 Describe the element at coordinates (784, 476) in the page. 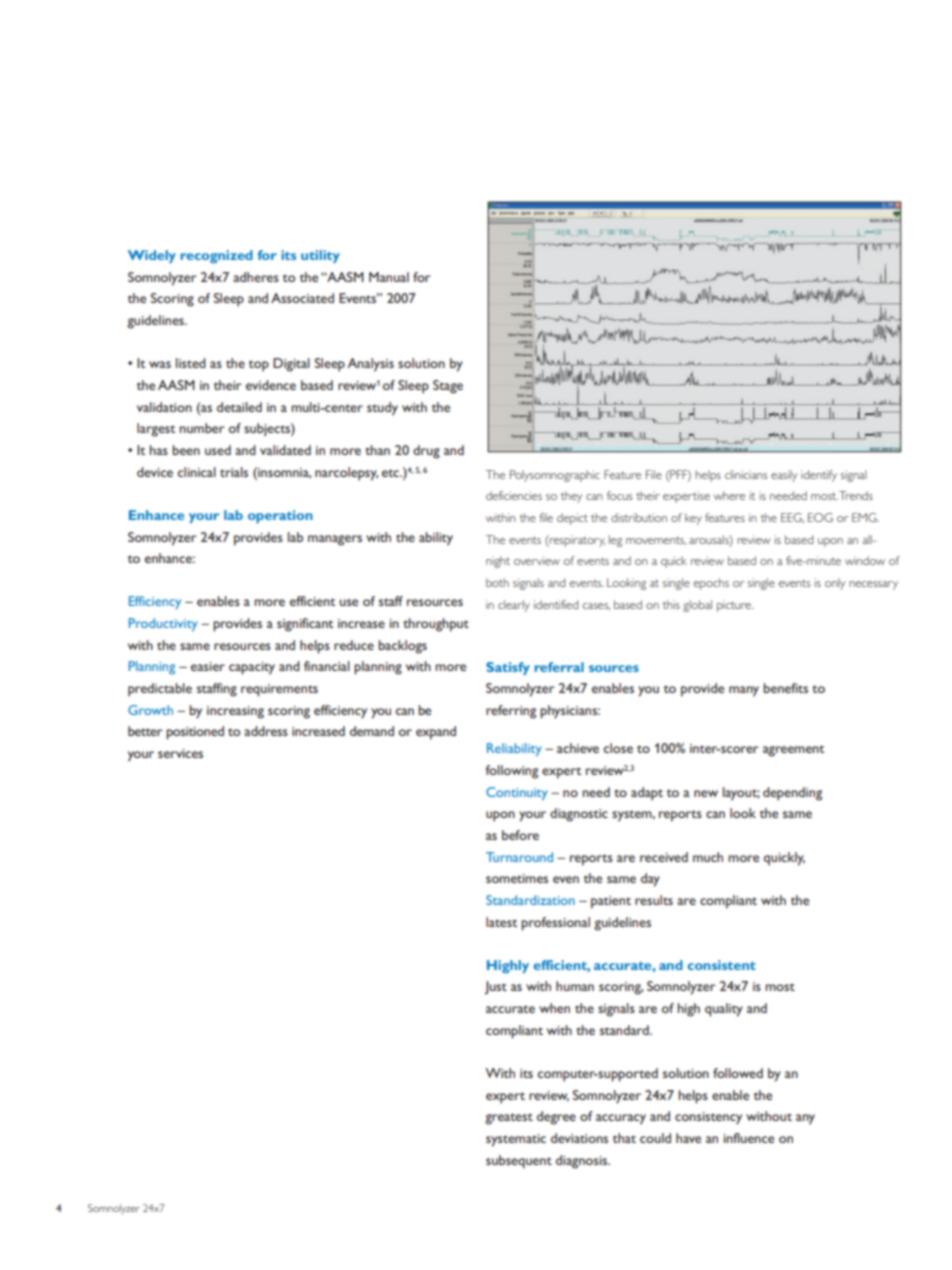

I see `easily` at that location.
